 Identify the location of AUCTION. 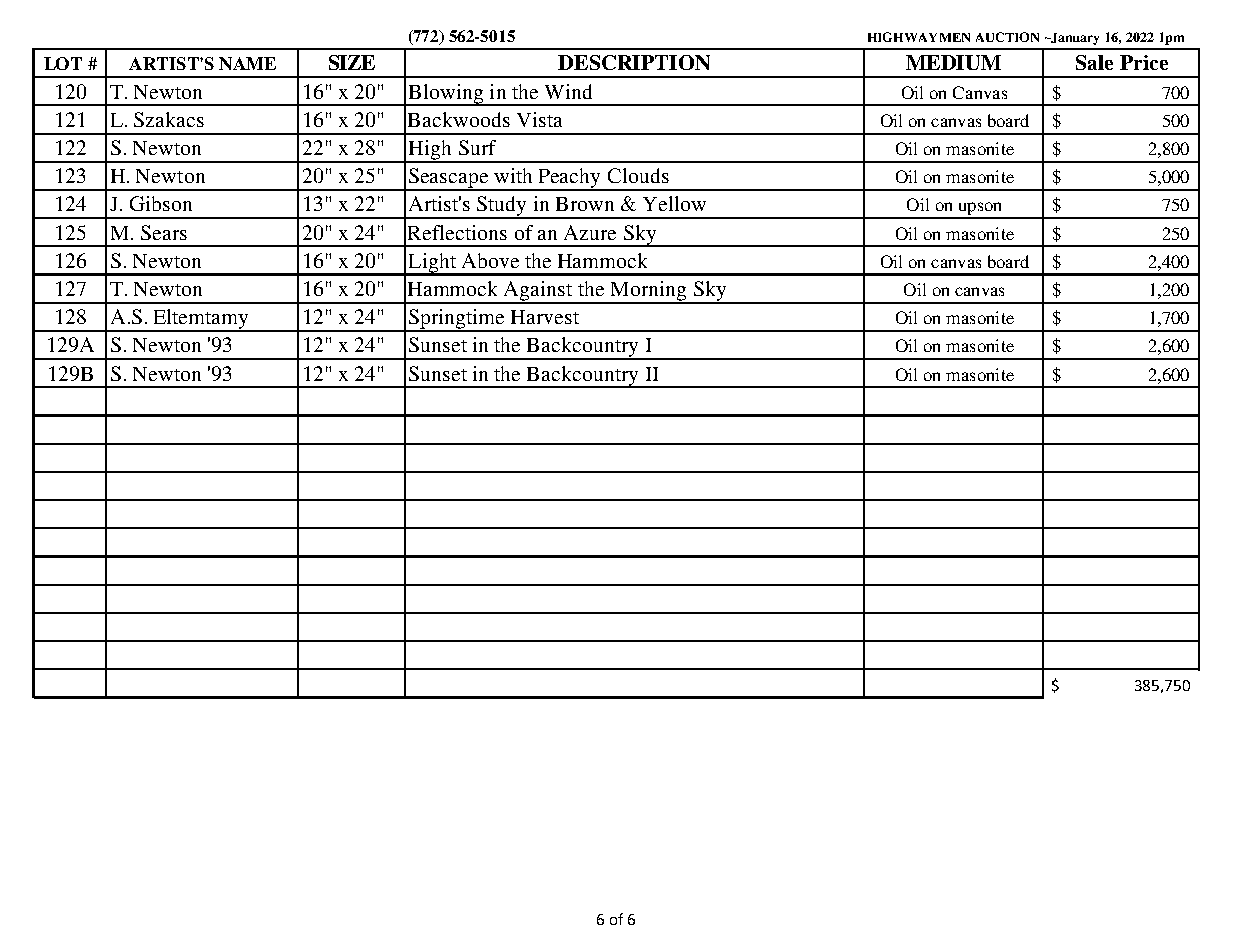
(1007, 37).
